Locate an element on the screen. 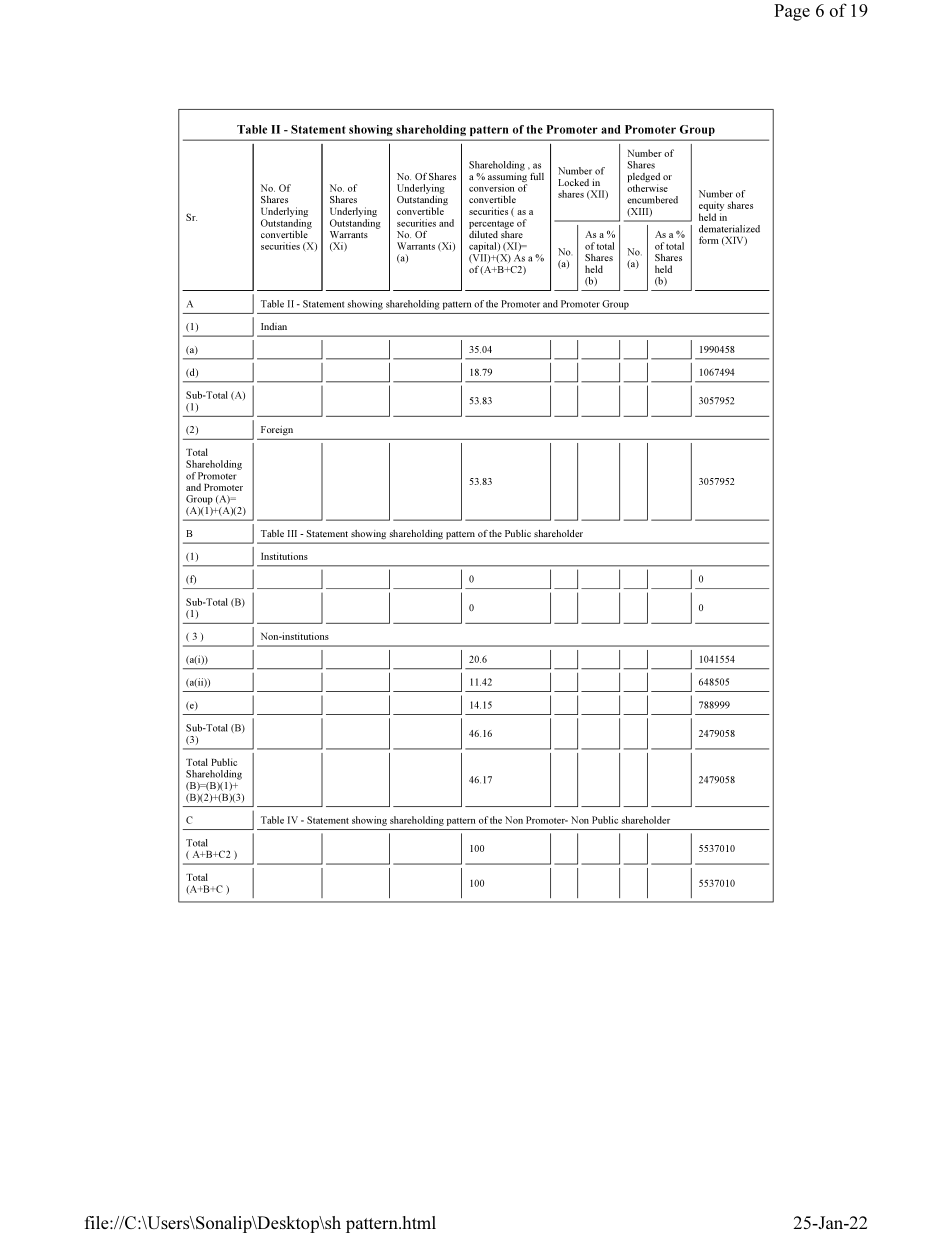 Image resolution: width=952 pixels, height=1233 pixels. dematerialized is located at coordinates (729, 229).
